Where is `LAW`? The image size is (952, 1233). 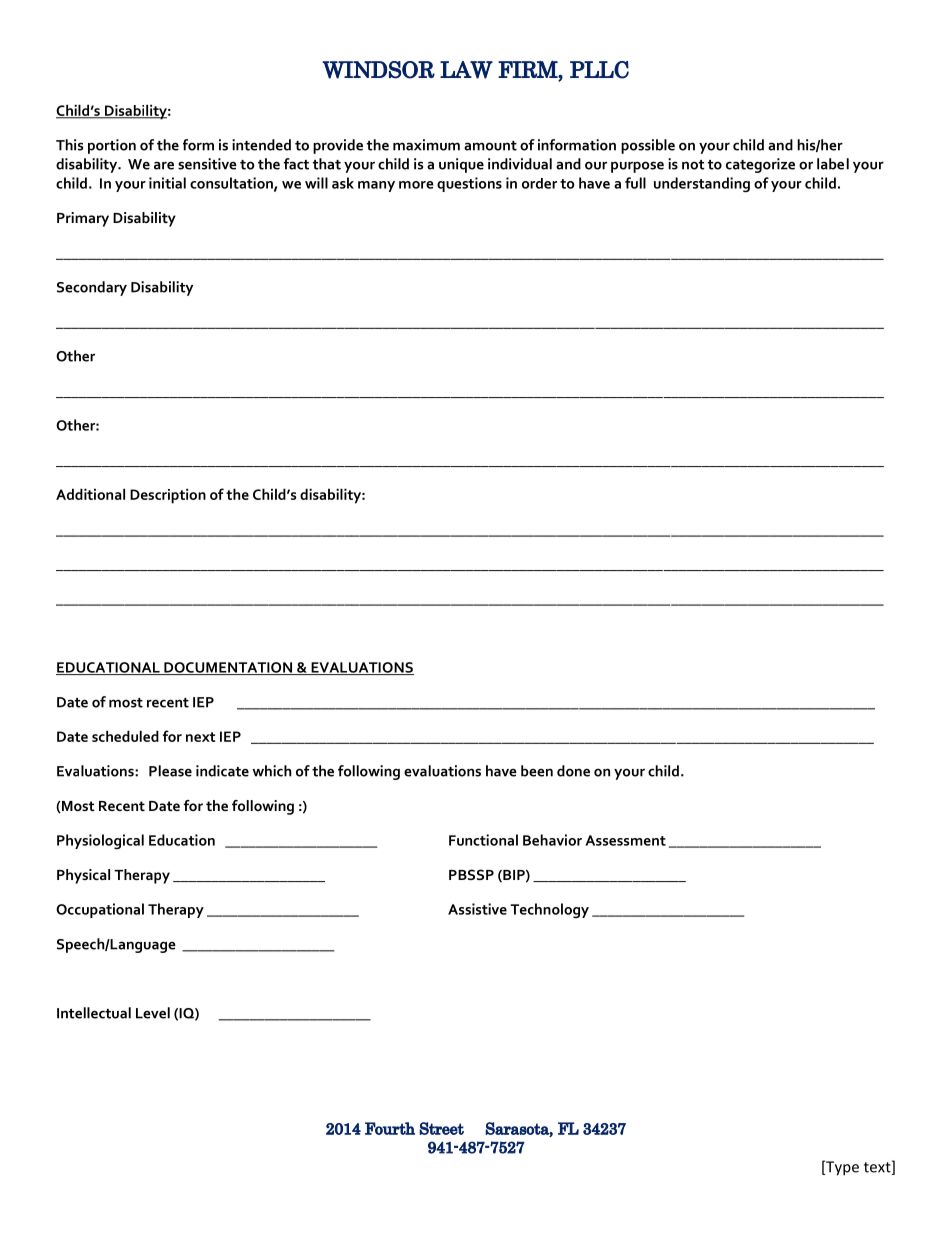 LAW is located at coordinates (466, 70).
